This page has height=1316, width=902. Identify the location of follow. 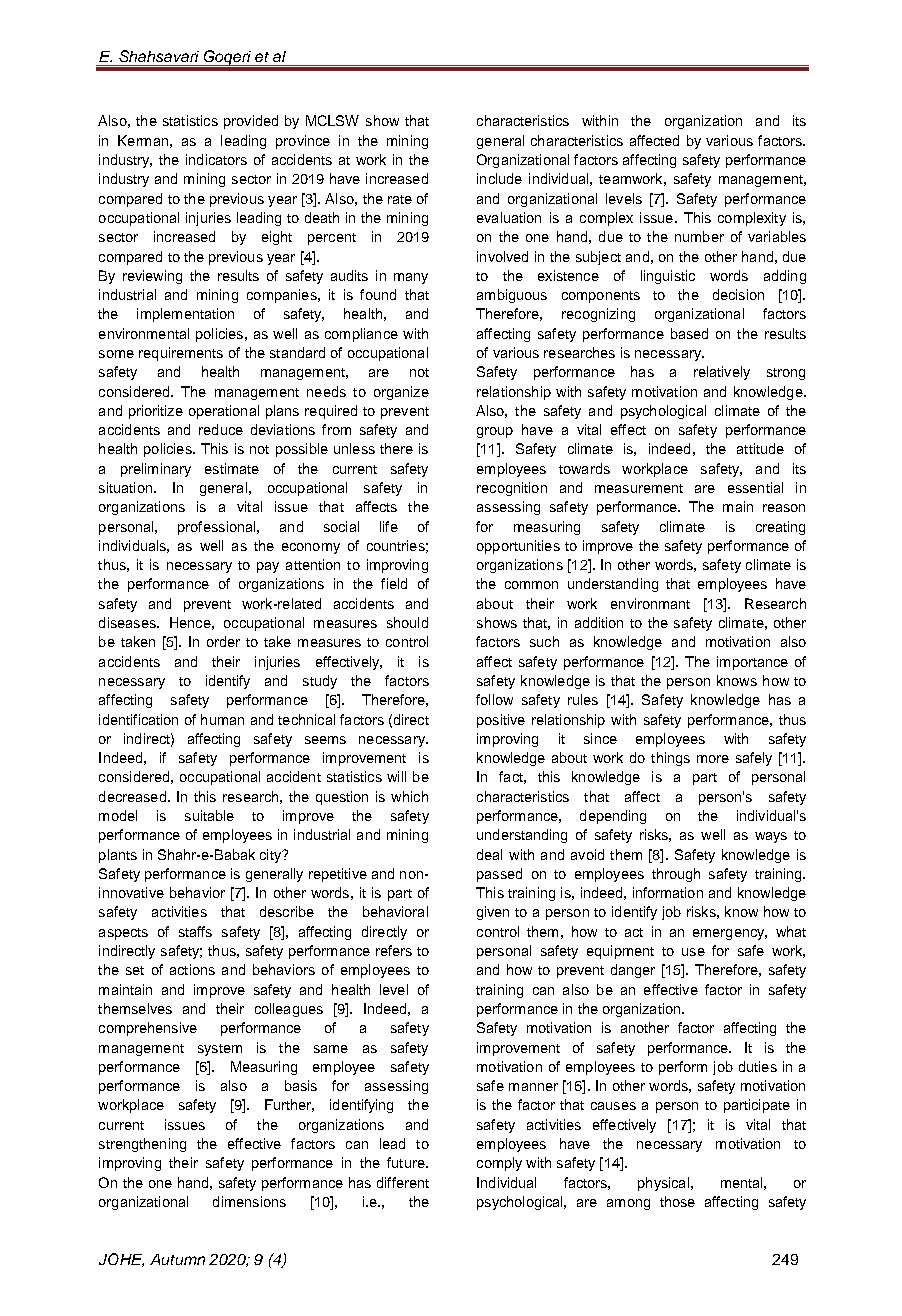
(494, 699).
